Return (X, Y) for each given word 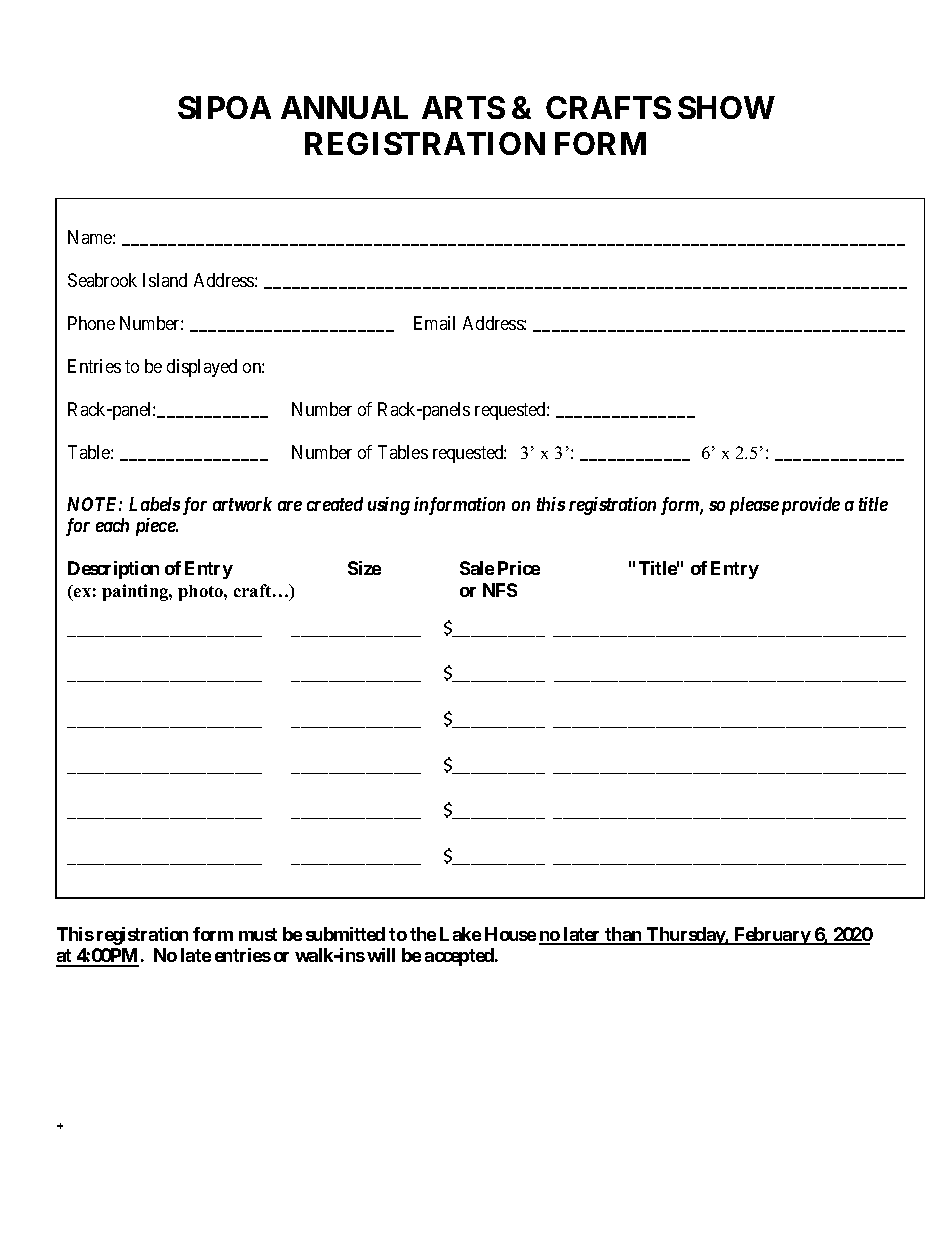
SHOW (726, 107)
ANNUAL (344, 107)
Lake (460, 934)
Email (434, 323)
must (258, 934)
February (772, 936)
